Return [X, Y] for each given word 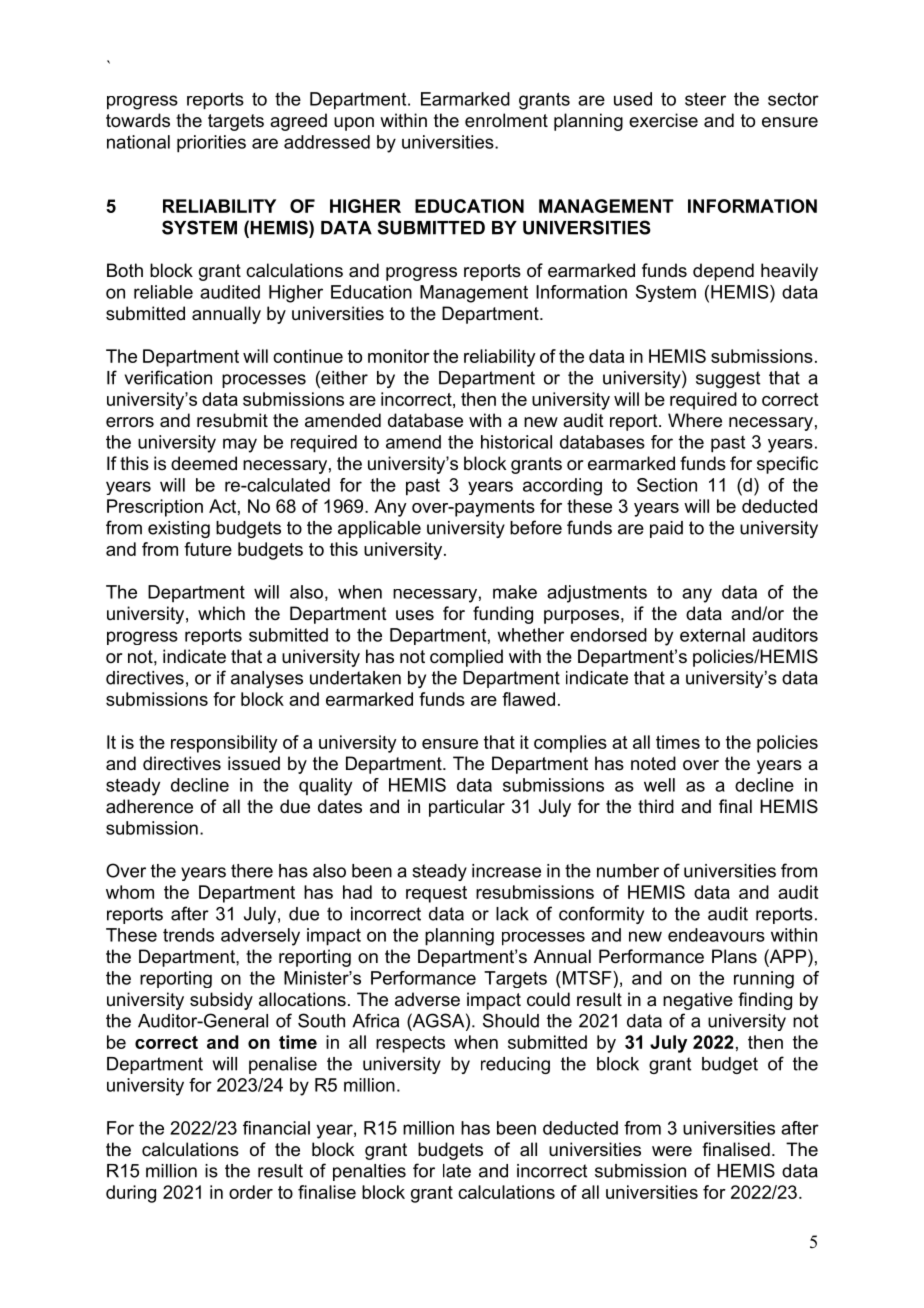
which [221, 613]
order [251, 1192]
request [436, 894]
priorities [211, 144]
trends [188, 935]
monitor [399, 356]
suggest [728, 379]
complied [466, 658]
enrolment [506, 120]
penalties [369, 1172]
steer [705, 99]
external [712, 635]
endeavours [716, 935]
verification [168, 377]
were [672, 1151]
